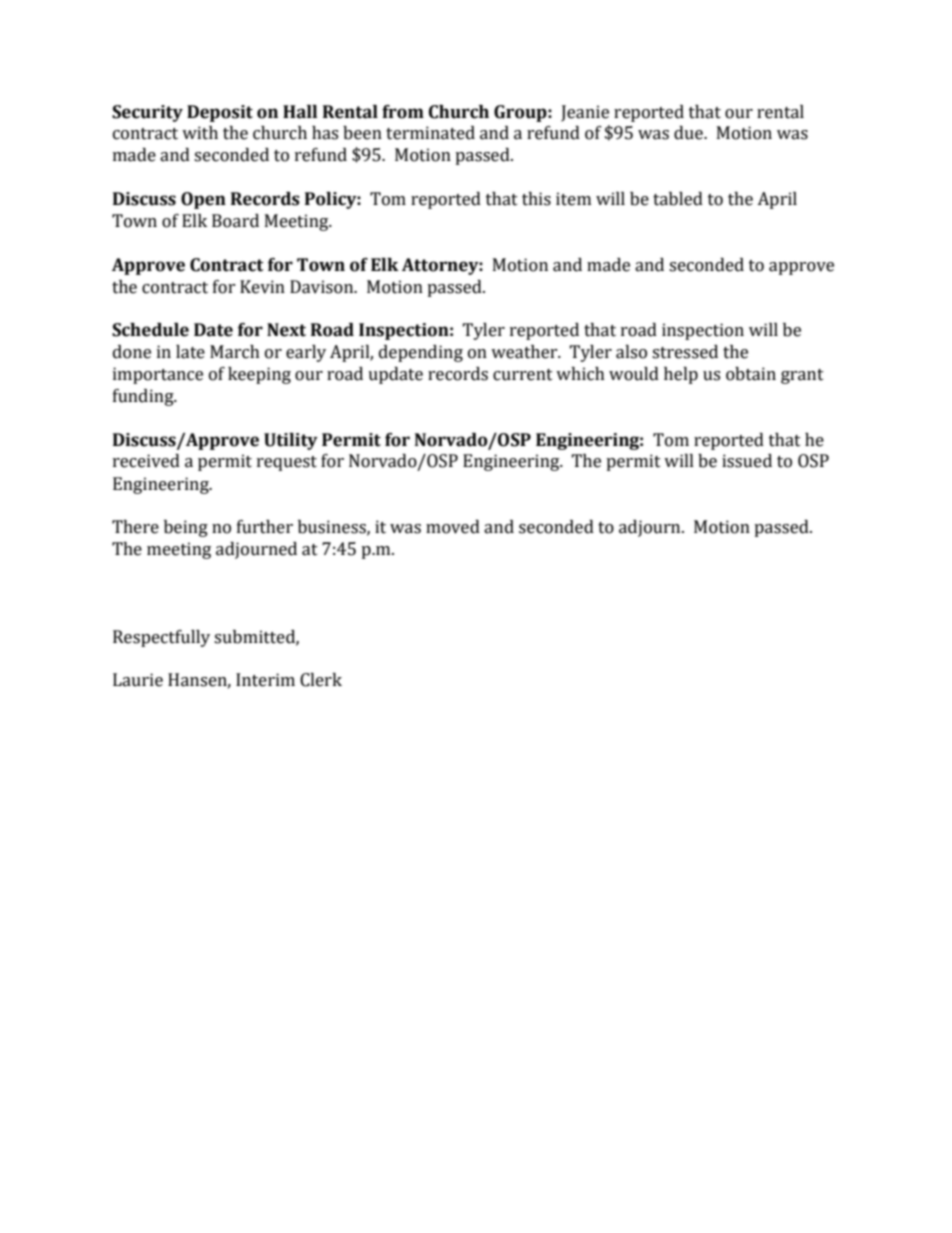  I want to click on due, so click(689, 133).
